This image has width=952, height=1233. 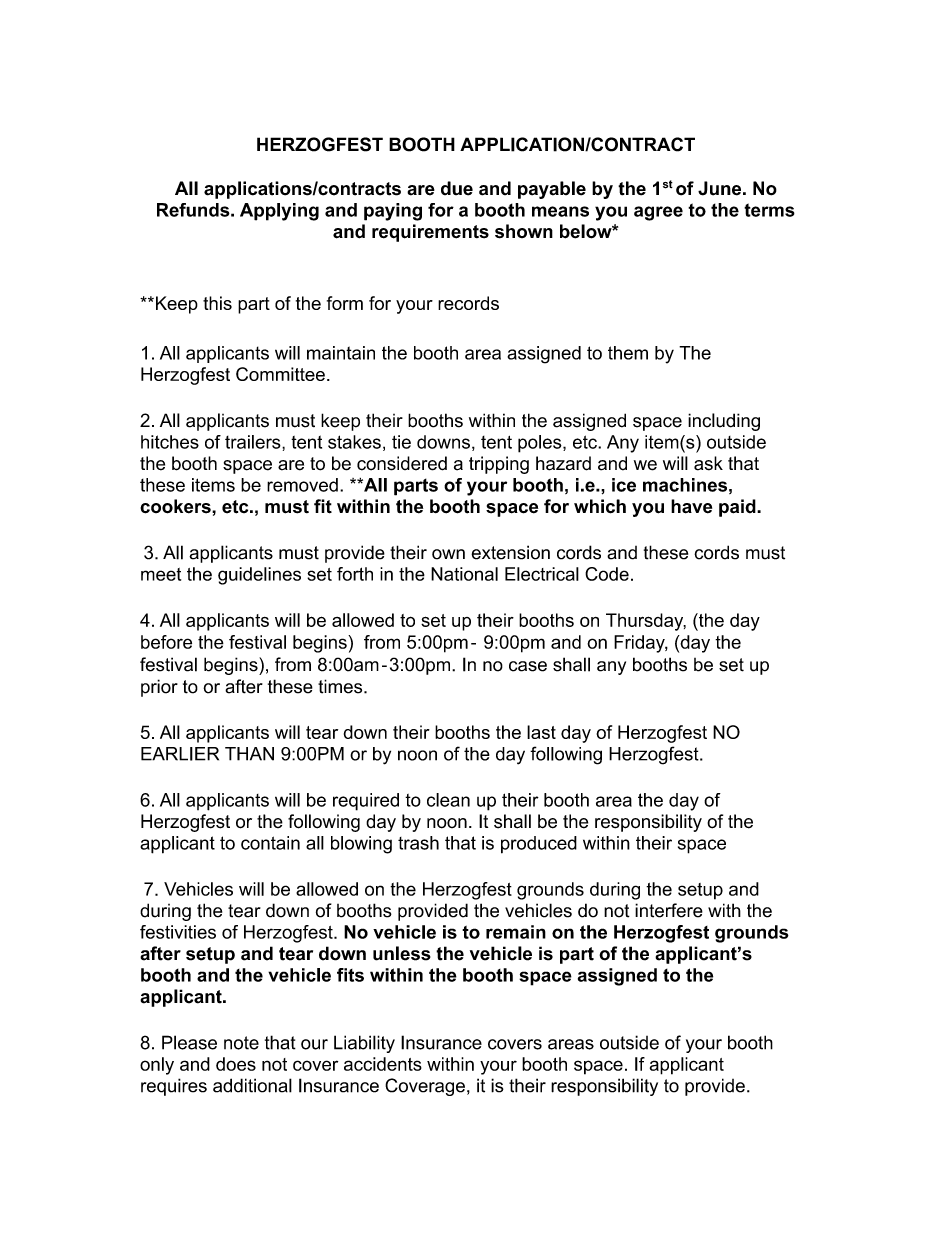 What do you see at coordinates (457, 188) in the image?
I see `due` at bounding box center [457, 188].
